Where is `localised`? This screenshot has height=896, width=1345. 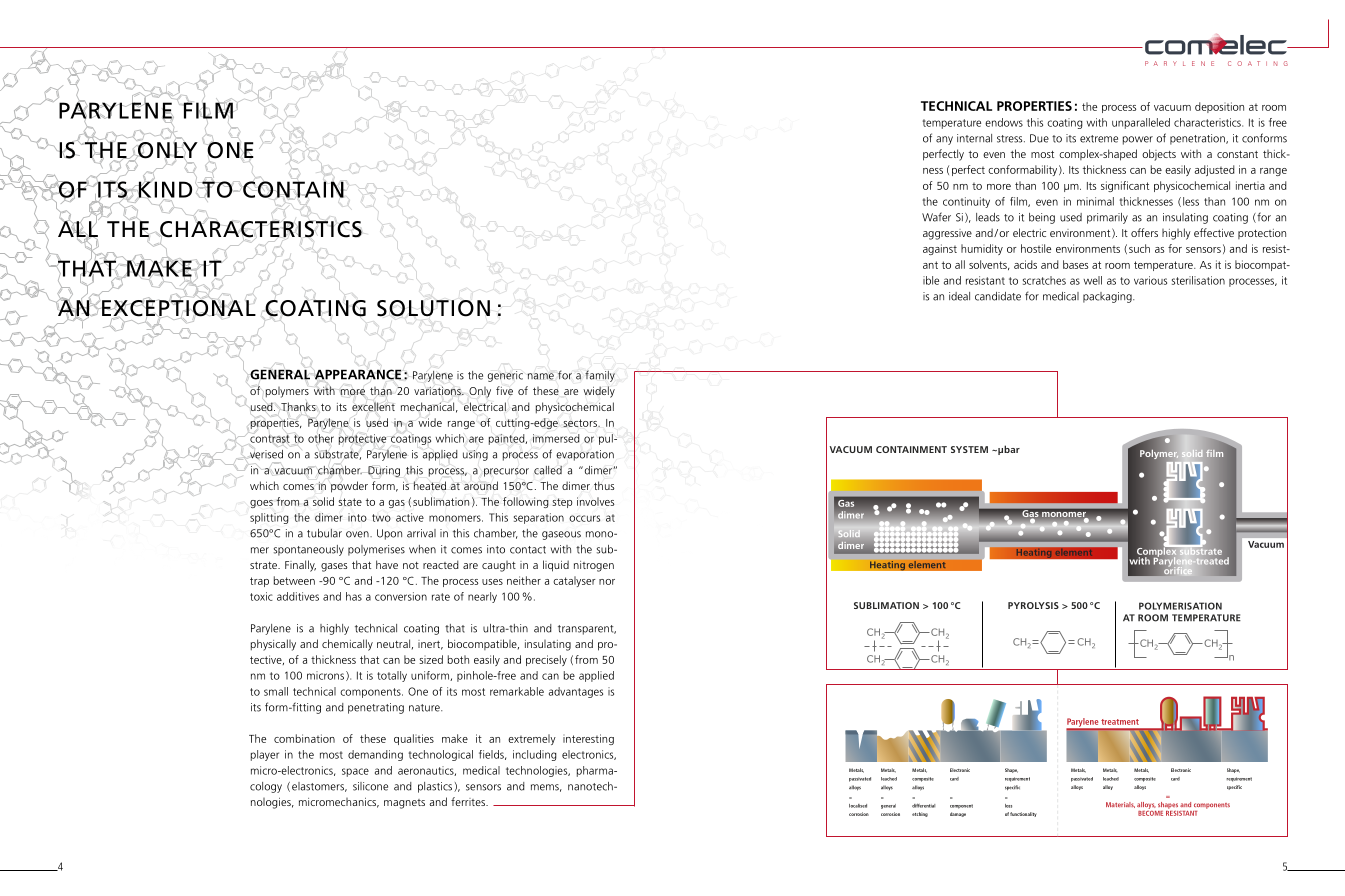
localised is located at coordinates (858, 806).
